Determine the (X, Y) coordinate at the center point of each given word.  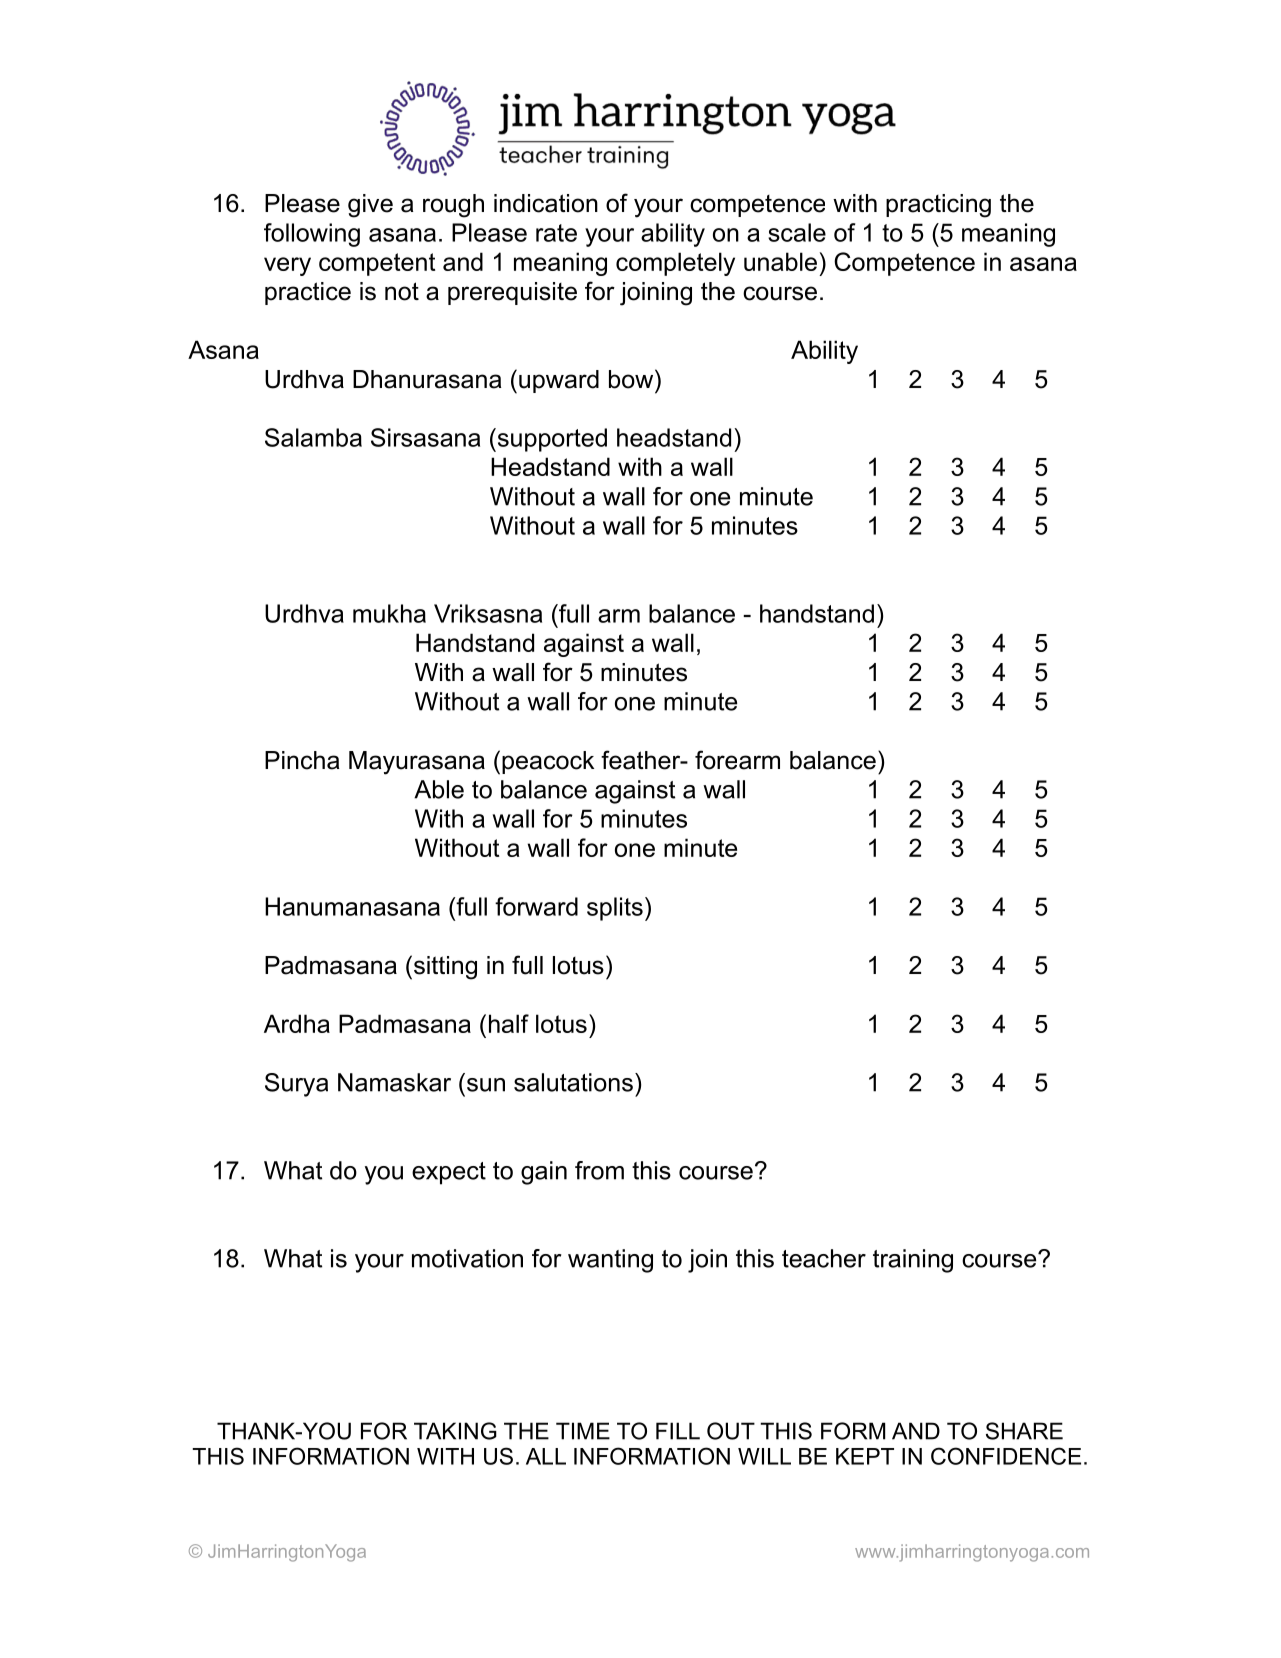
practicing (938, 206)
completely (675, 264)
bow (632, 379)
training (913, 1261)
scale (797, 232)
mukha (389, 613)
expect (449, 1173)
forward (536, 906)
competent (377, 264)
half (509, 1023)
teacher (824, 1258)
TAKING (455, 1431)
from (599, 1170)
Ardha (297, 1023)
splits (615, 909)
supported (551, 440)
